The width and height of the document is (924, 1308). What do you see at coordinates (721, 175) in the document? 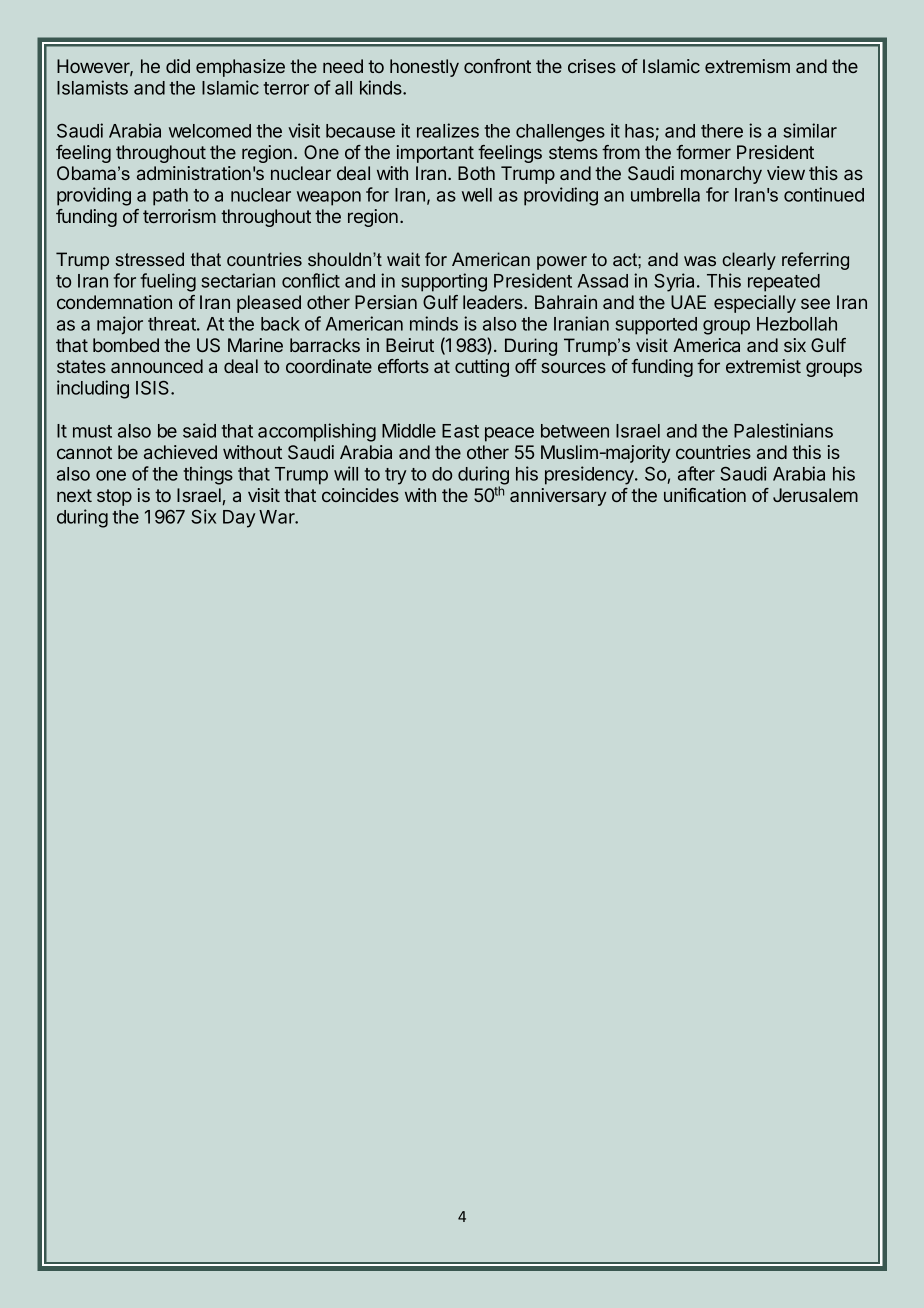
I see `monarchy` at bounding box center [721, 175].
